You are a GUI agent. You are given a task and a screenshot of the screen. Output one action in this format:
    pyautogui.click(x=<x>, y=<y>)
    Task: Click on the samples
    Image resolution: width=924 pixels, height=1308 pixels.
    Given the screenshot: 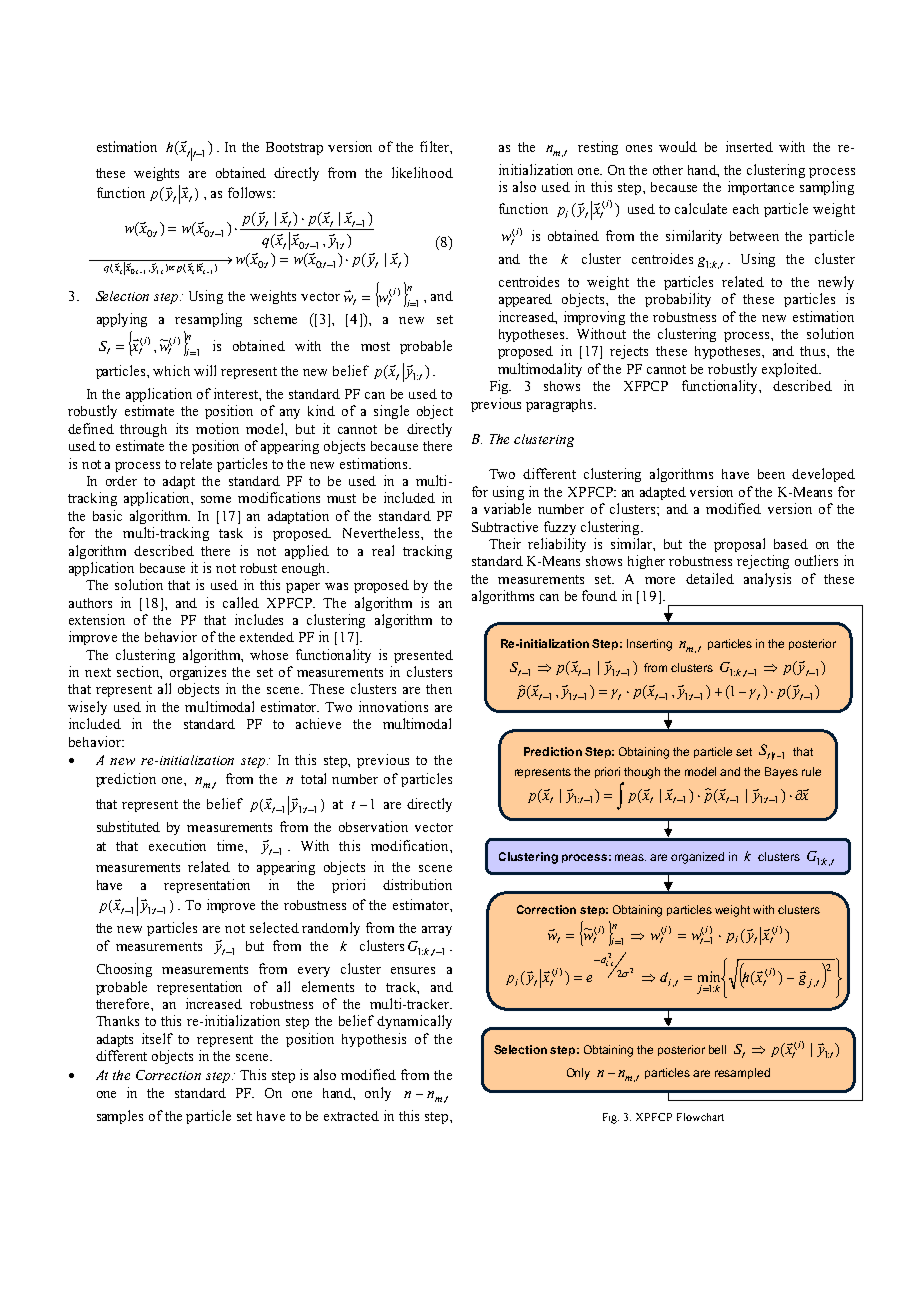 What is the action you would take?
    pyautogui.click(x=120, y=1117)
